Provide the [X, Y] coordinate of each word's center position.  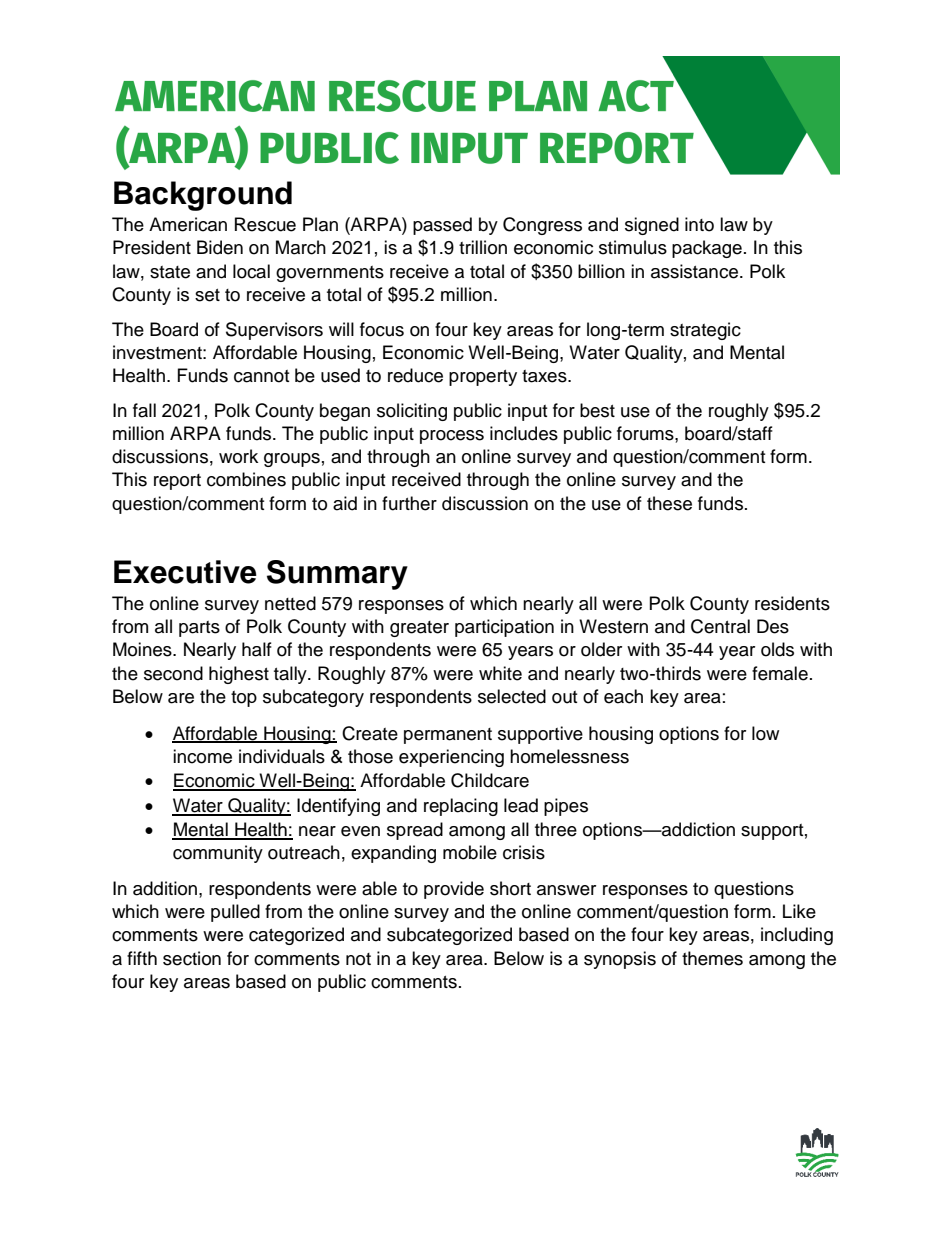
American [188, 224]
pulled [235, 913]
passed [442, 226]
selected [512, 696]
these [669, 503]
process [452, 437]
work [238, 456]
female [780, 673]
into [699, 224]
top [244, 699]
